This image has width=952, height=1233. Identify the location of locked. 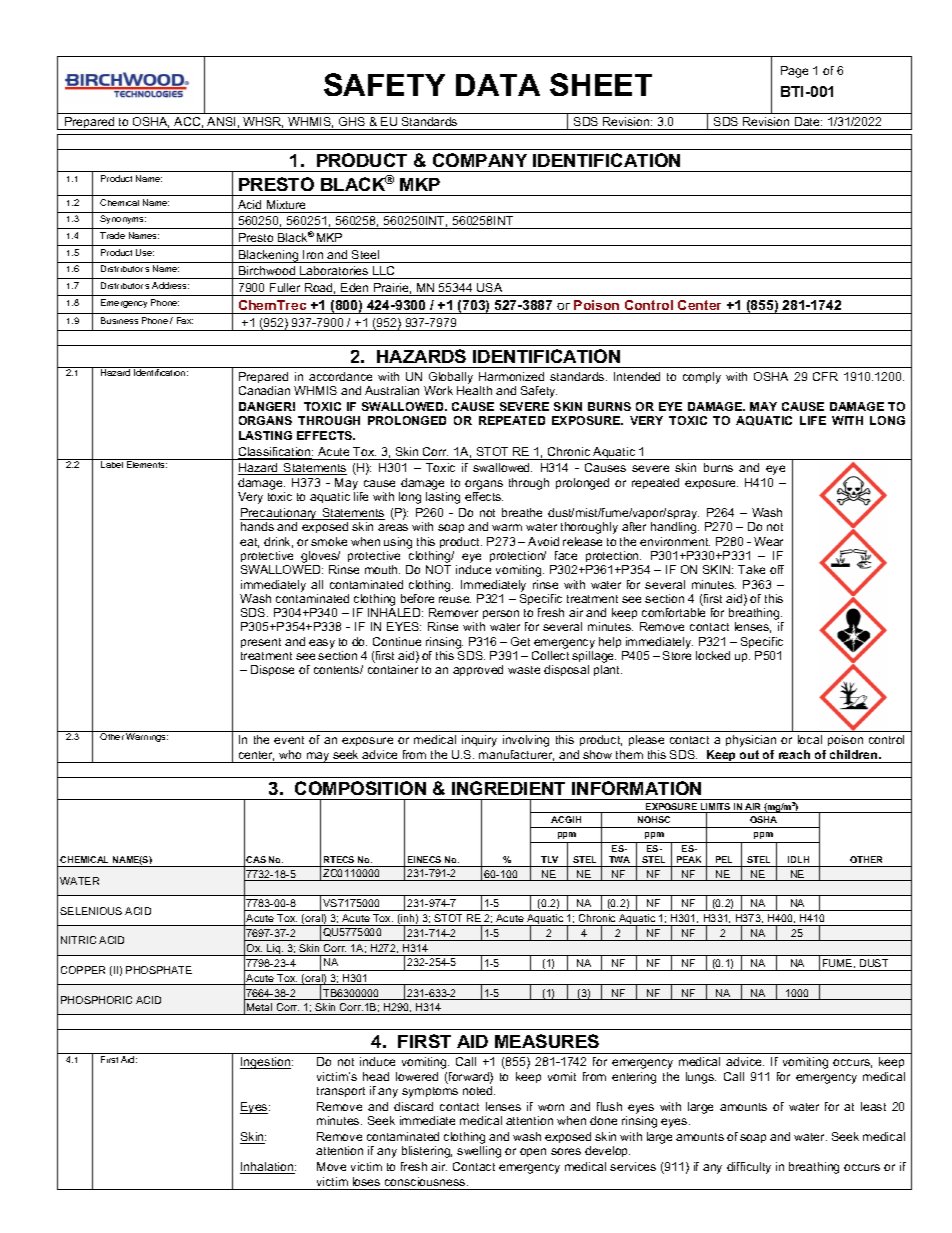
(713, 655).
